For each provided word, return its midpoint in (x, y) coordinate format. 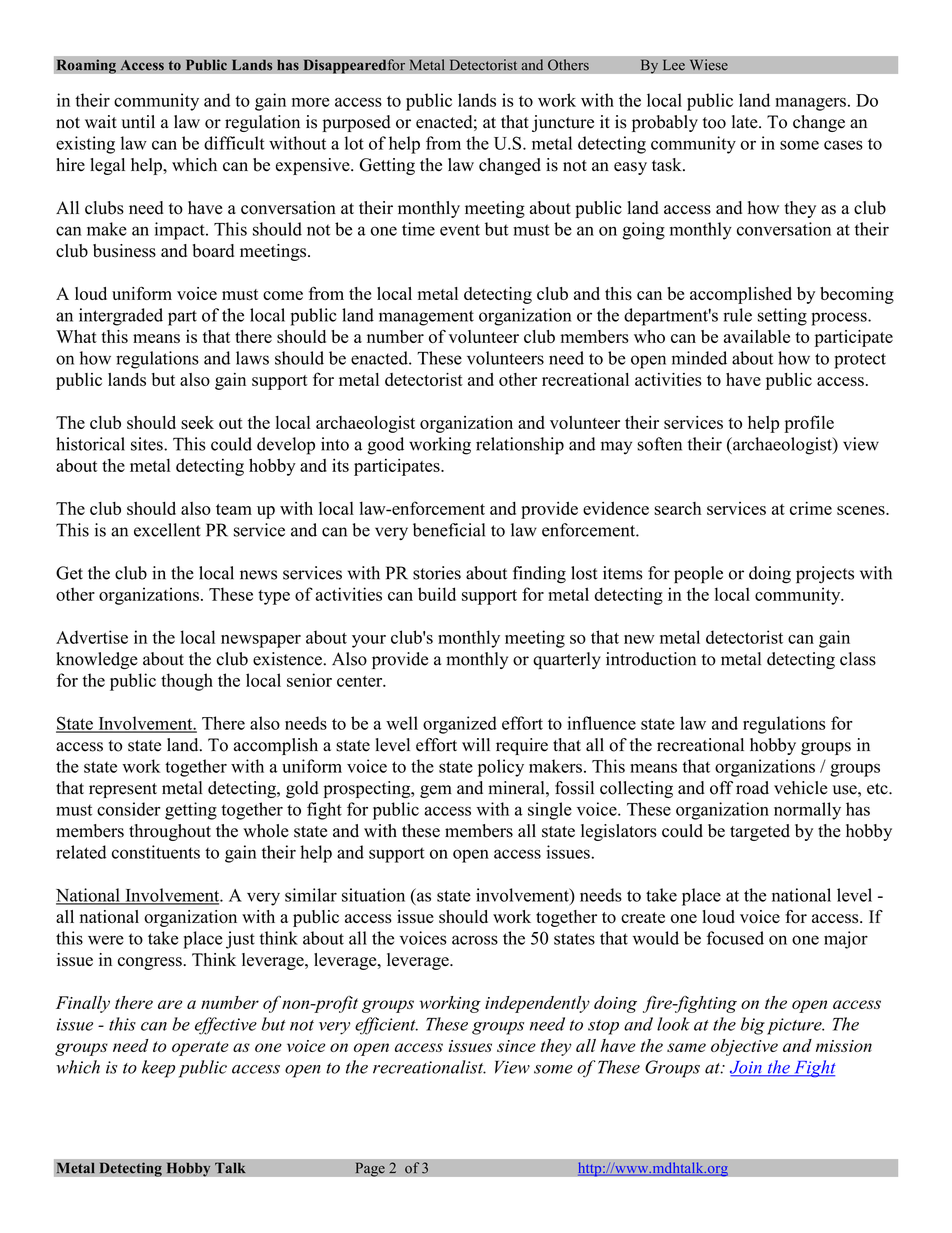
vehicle (801, 788)
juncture (563, 123)
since (516, 1046)
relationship (520, 446)
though (187, 682)
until (138, 122)
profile (809, 424)
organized (460, 725)
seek (197, 422)
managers (810, 104)
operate (200, 1048)
